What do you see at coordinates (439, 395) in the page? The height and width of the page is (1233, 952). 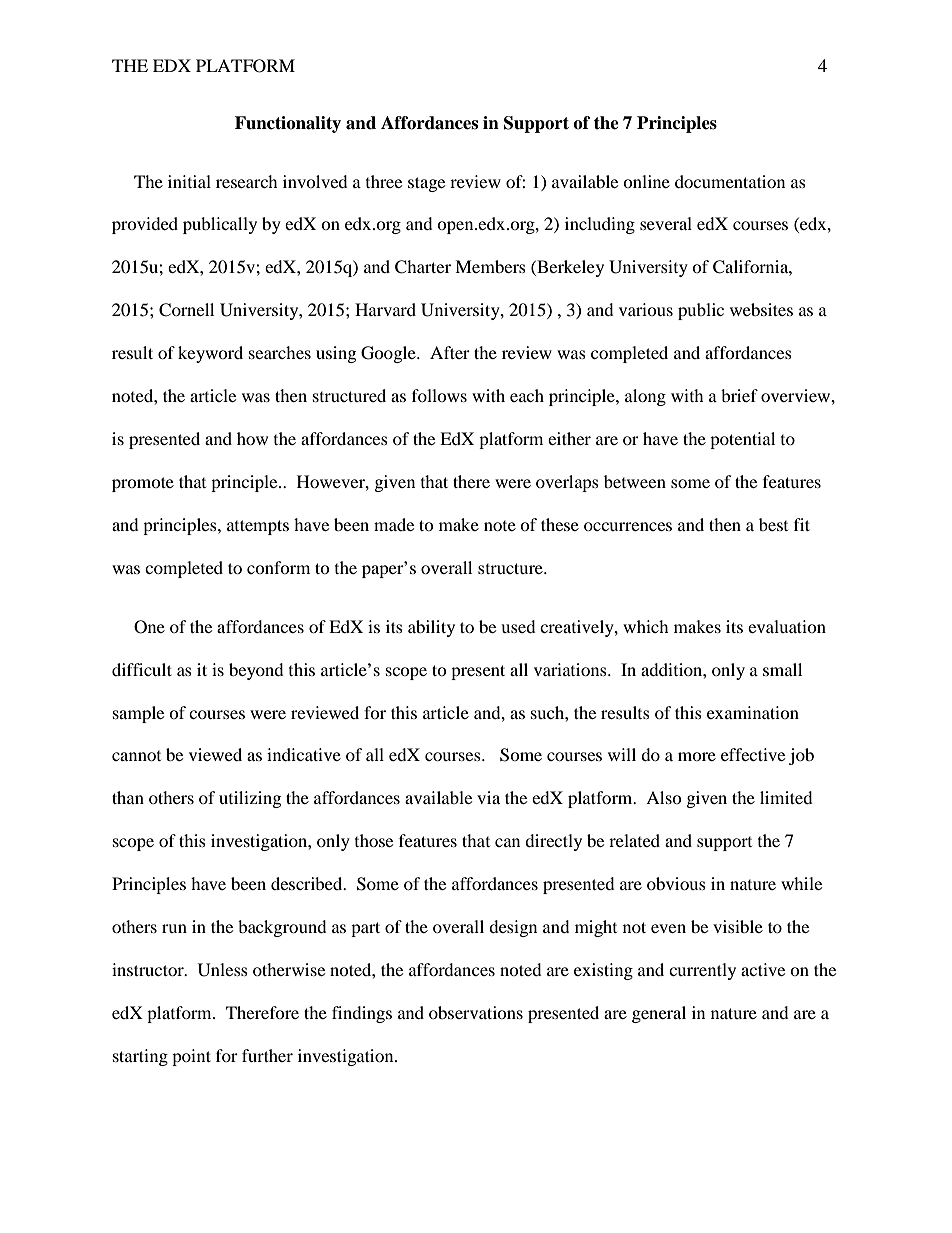 I see `follows` at bounding box center [439, 395].
